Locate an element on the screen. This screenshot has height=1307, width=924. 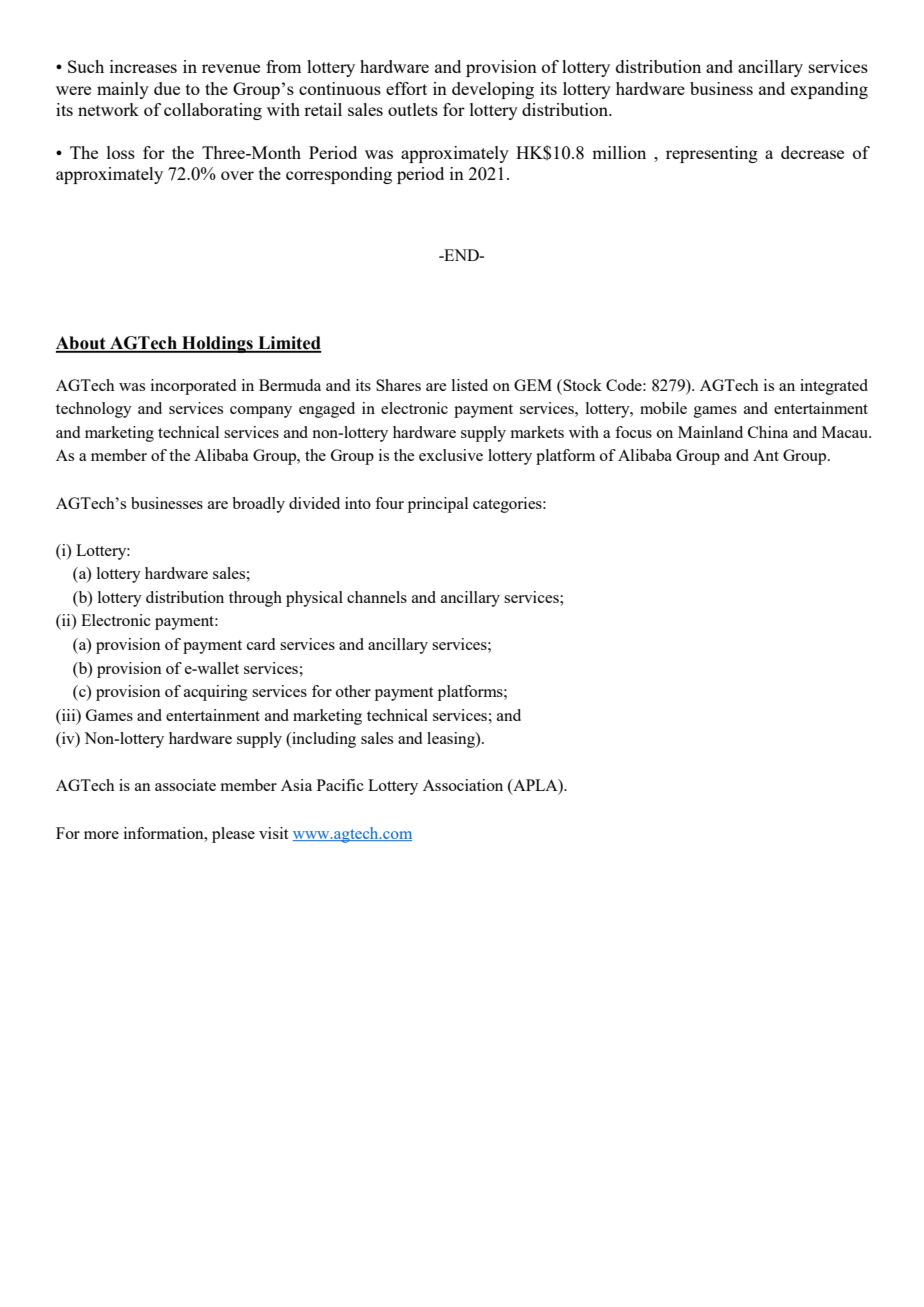
associate is located at coordinates (185, 785).
